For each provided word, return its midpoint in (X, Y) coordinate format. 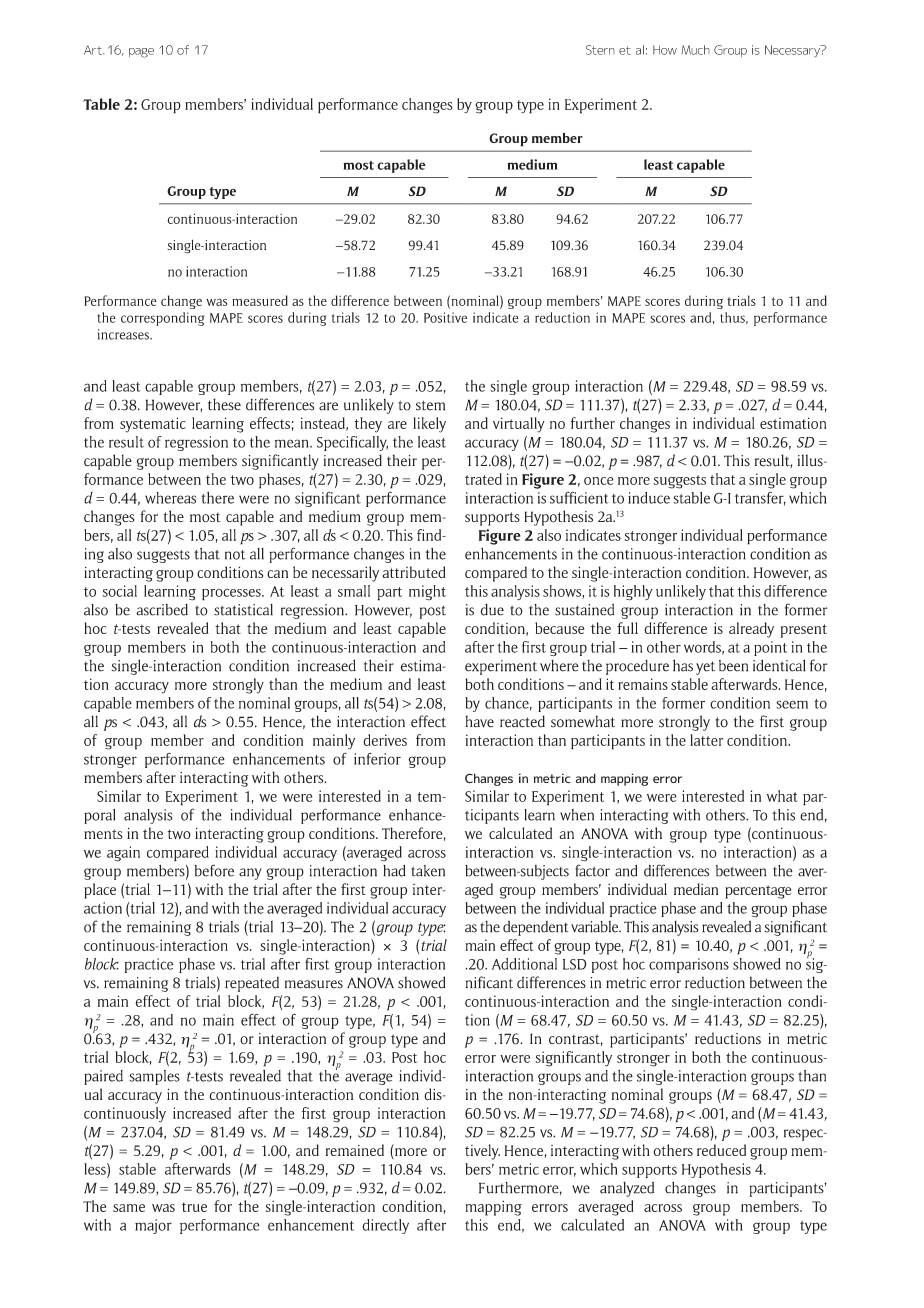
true (194, 1207)
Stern (600, 50)
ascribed (162, 610)
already (751, 630)
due (492, 610)
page (141, 53)
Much (695, 50)
